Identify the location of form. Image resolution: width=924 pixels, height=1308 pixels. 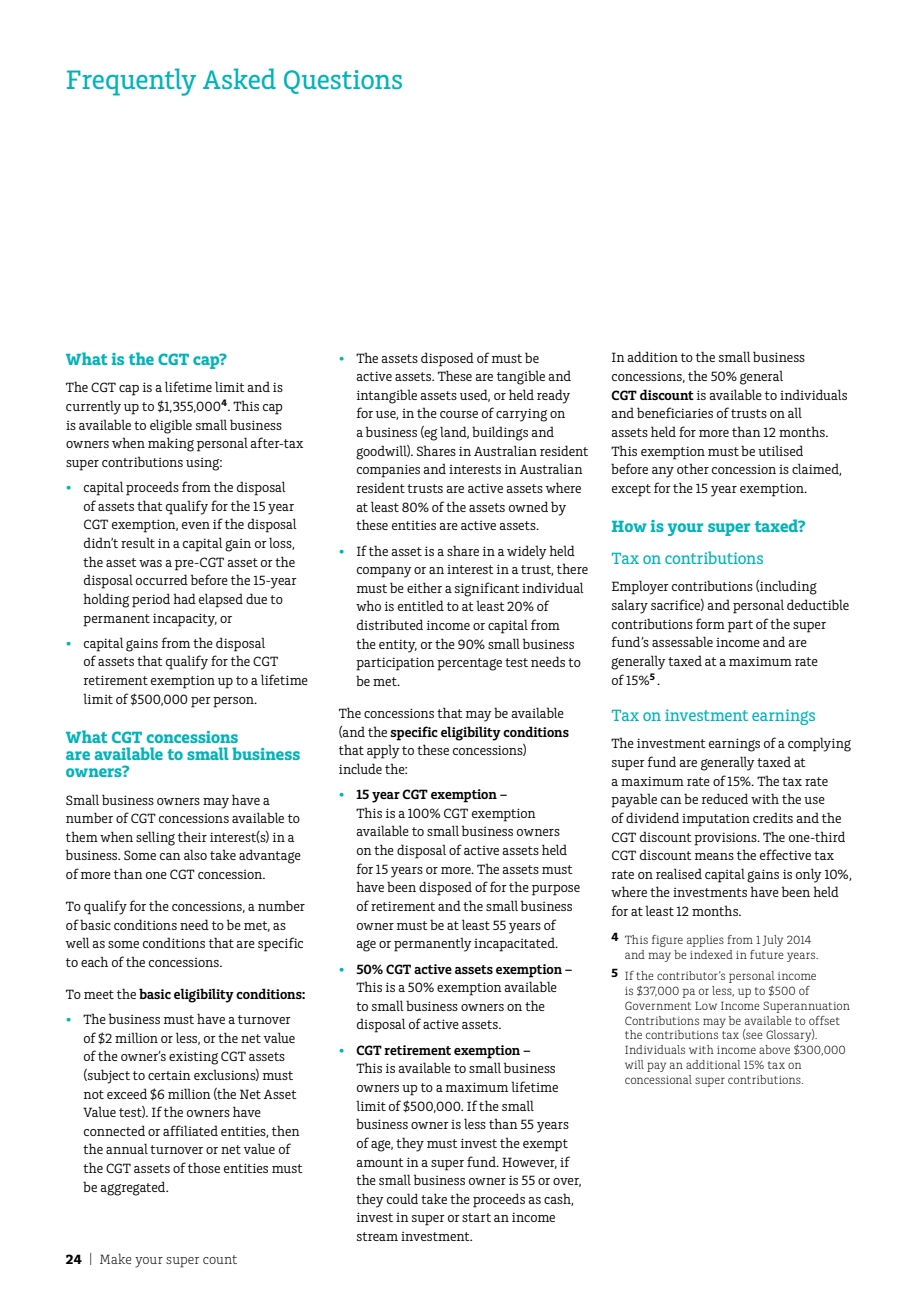
(710, 623).
